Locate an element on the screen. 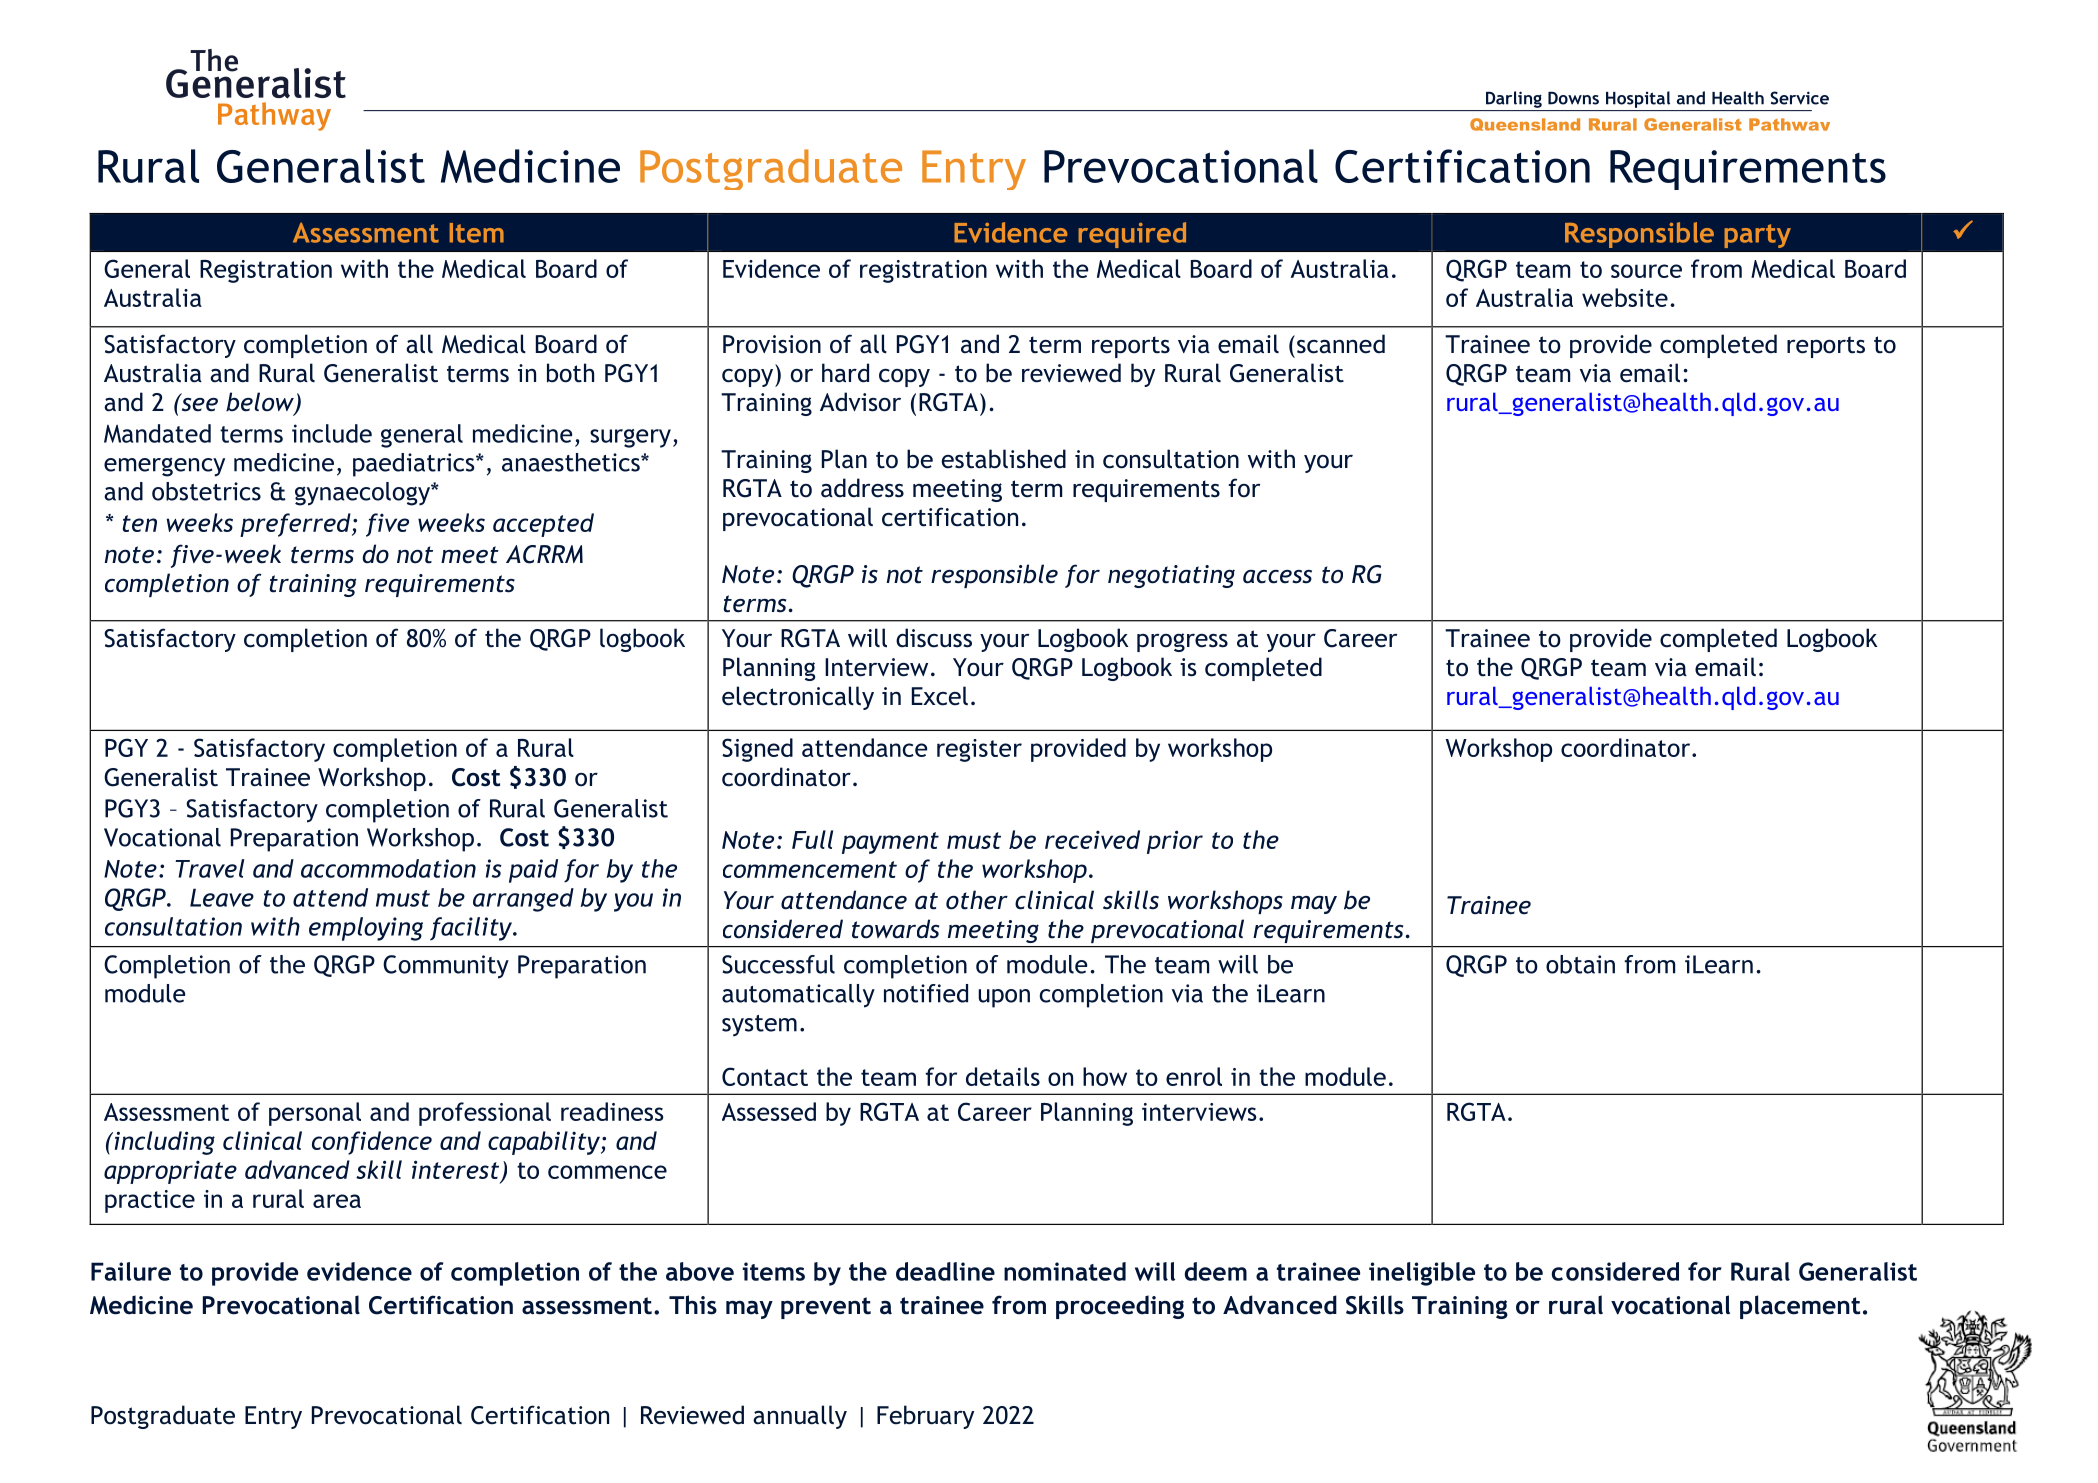 The width and height of the screenshot is (2098, 1483). personal is located at coordinates (315, 1114).
